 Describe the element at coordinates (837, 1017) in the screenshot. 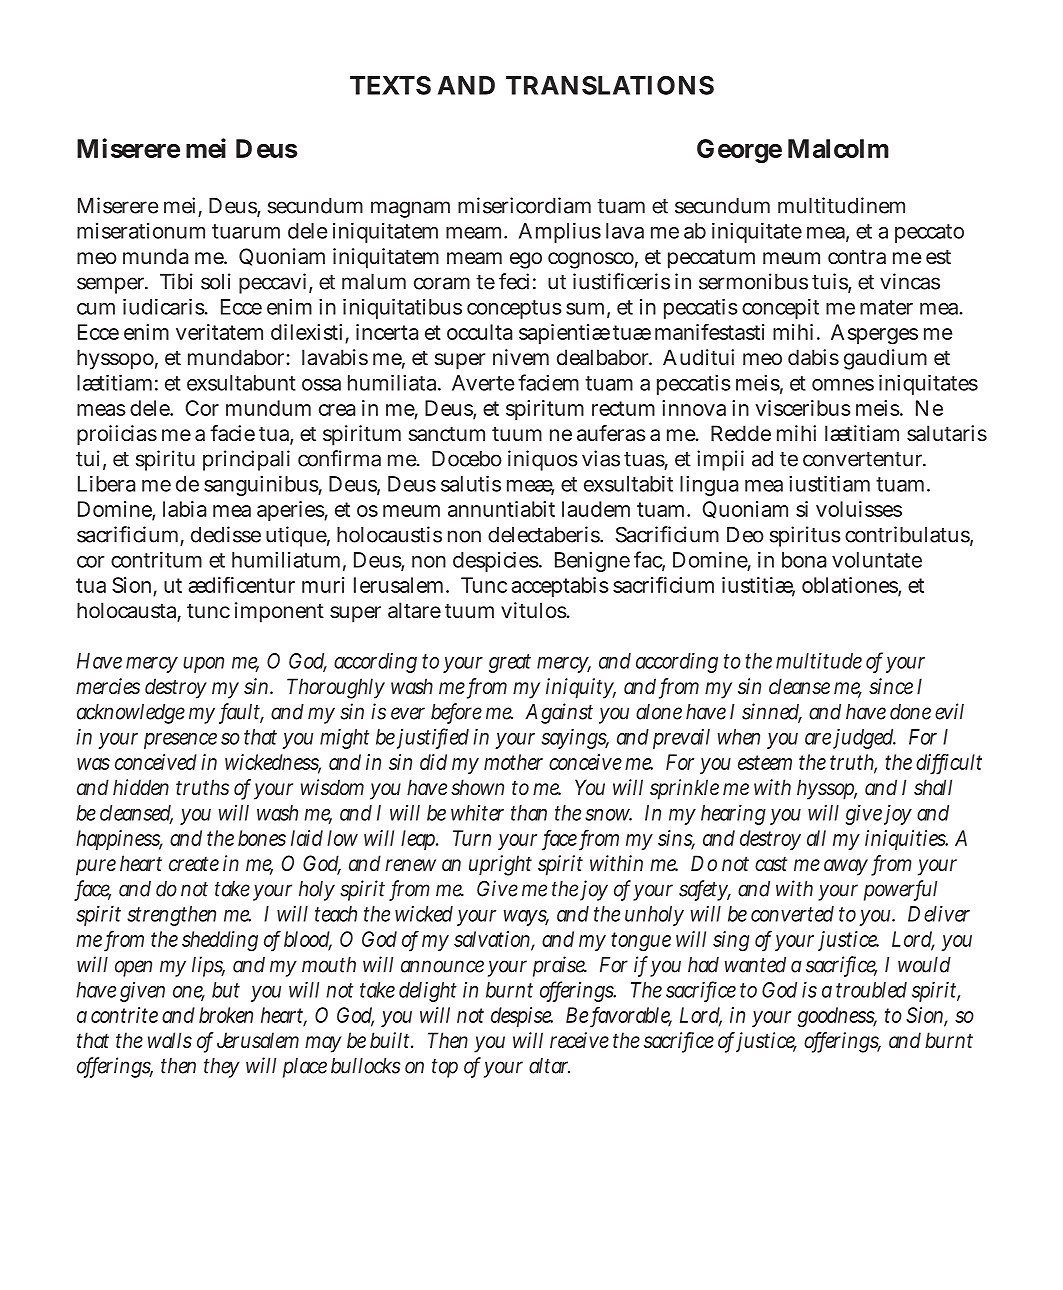

I see `goodness` at that location.
